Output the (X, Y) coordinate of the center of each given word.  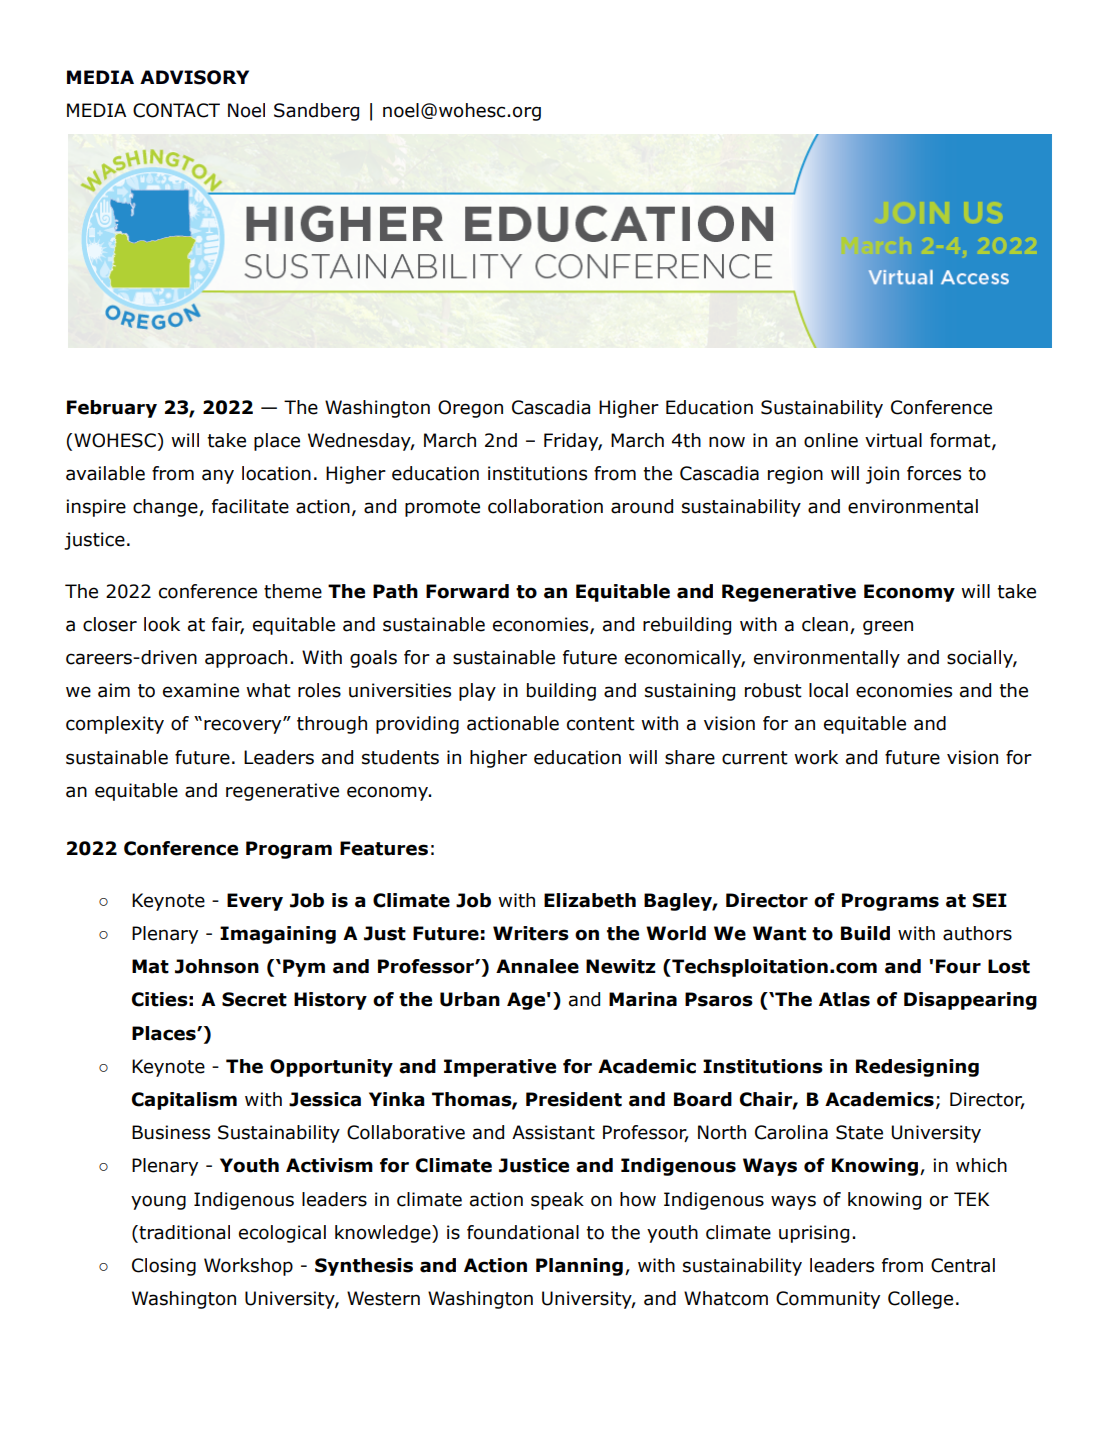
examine (201, 690)
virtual (893, 440)
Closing (164, 1267)
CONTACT (176, 110)
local (828, 690)
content (601, 724)
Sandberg (316, 112)
